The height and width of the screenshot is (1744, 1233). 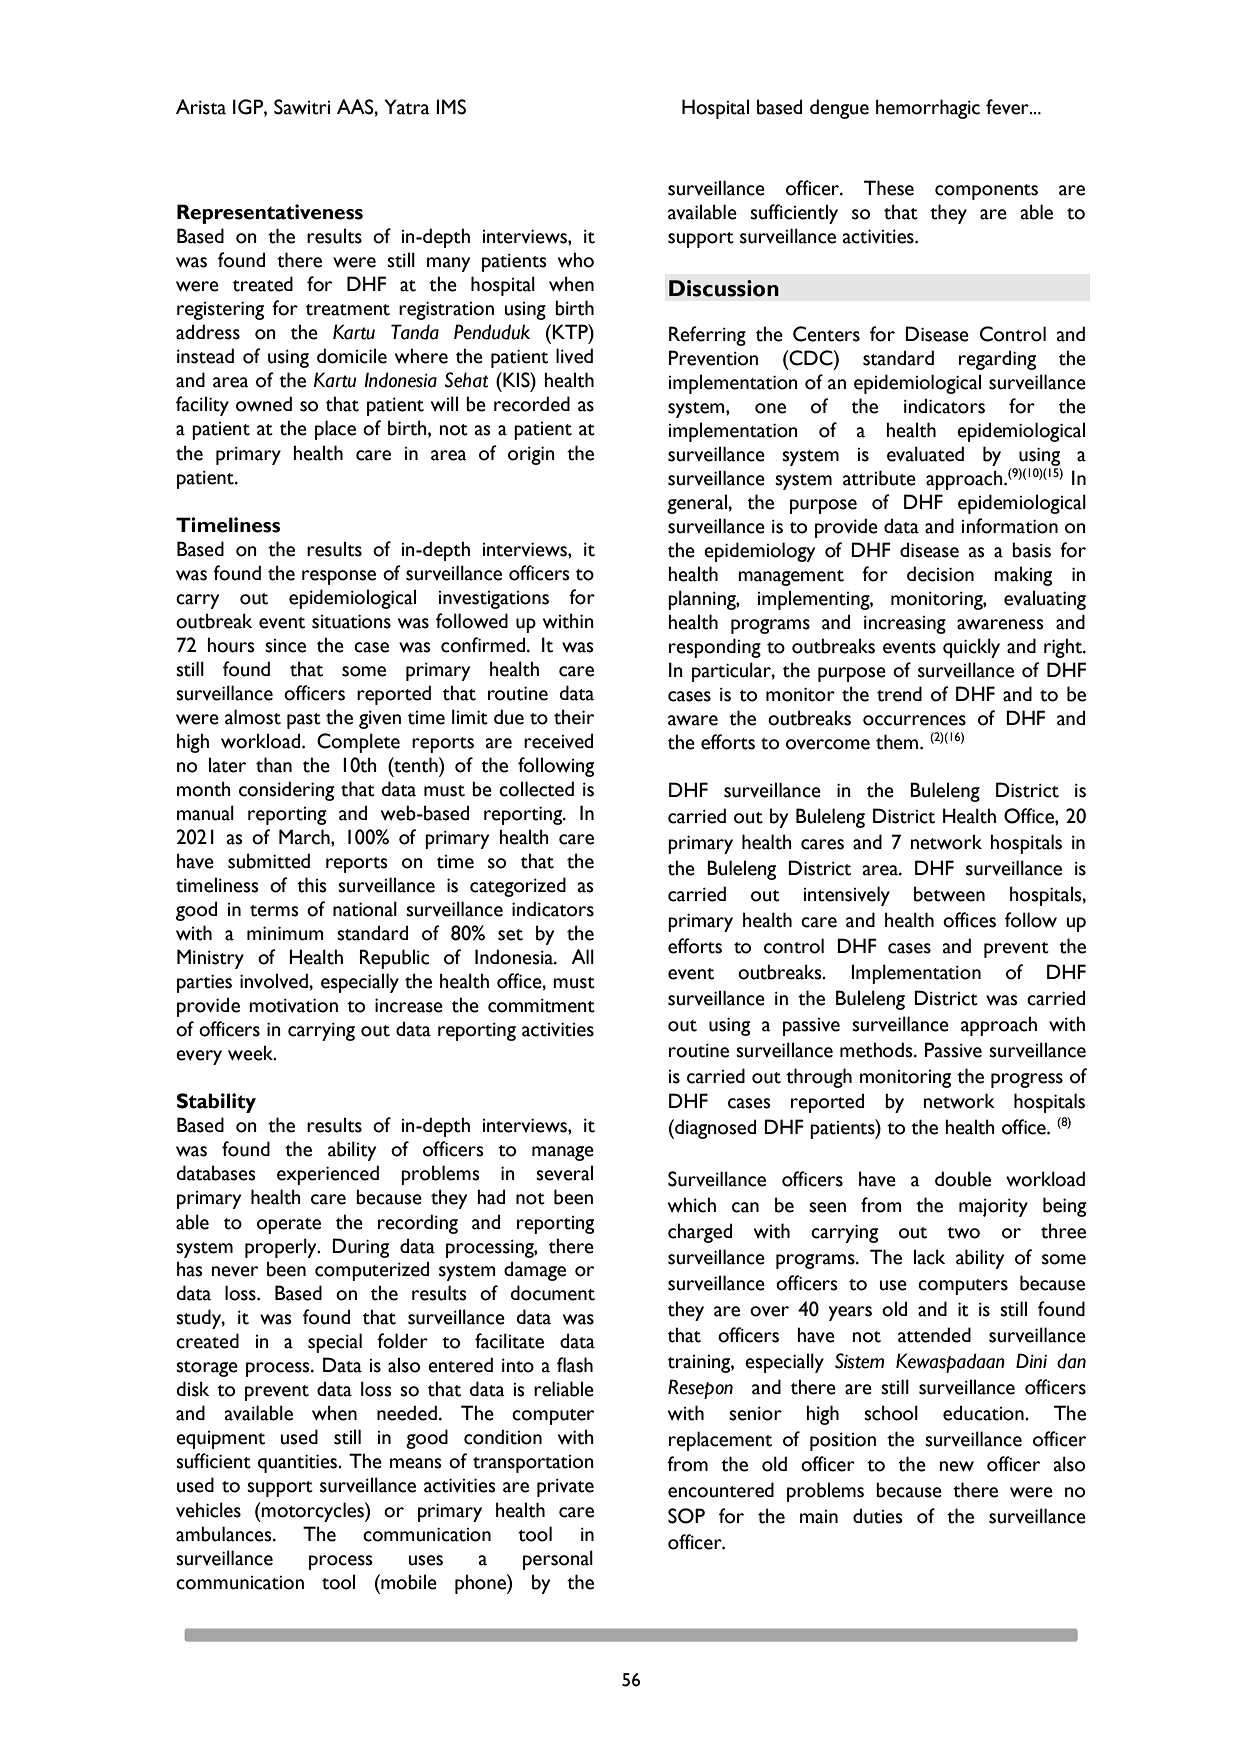 I want to click on Representativeness, so click(x=270, y=214).
